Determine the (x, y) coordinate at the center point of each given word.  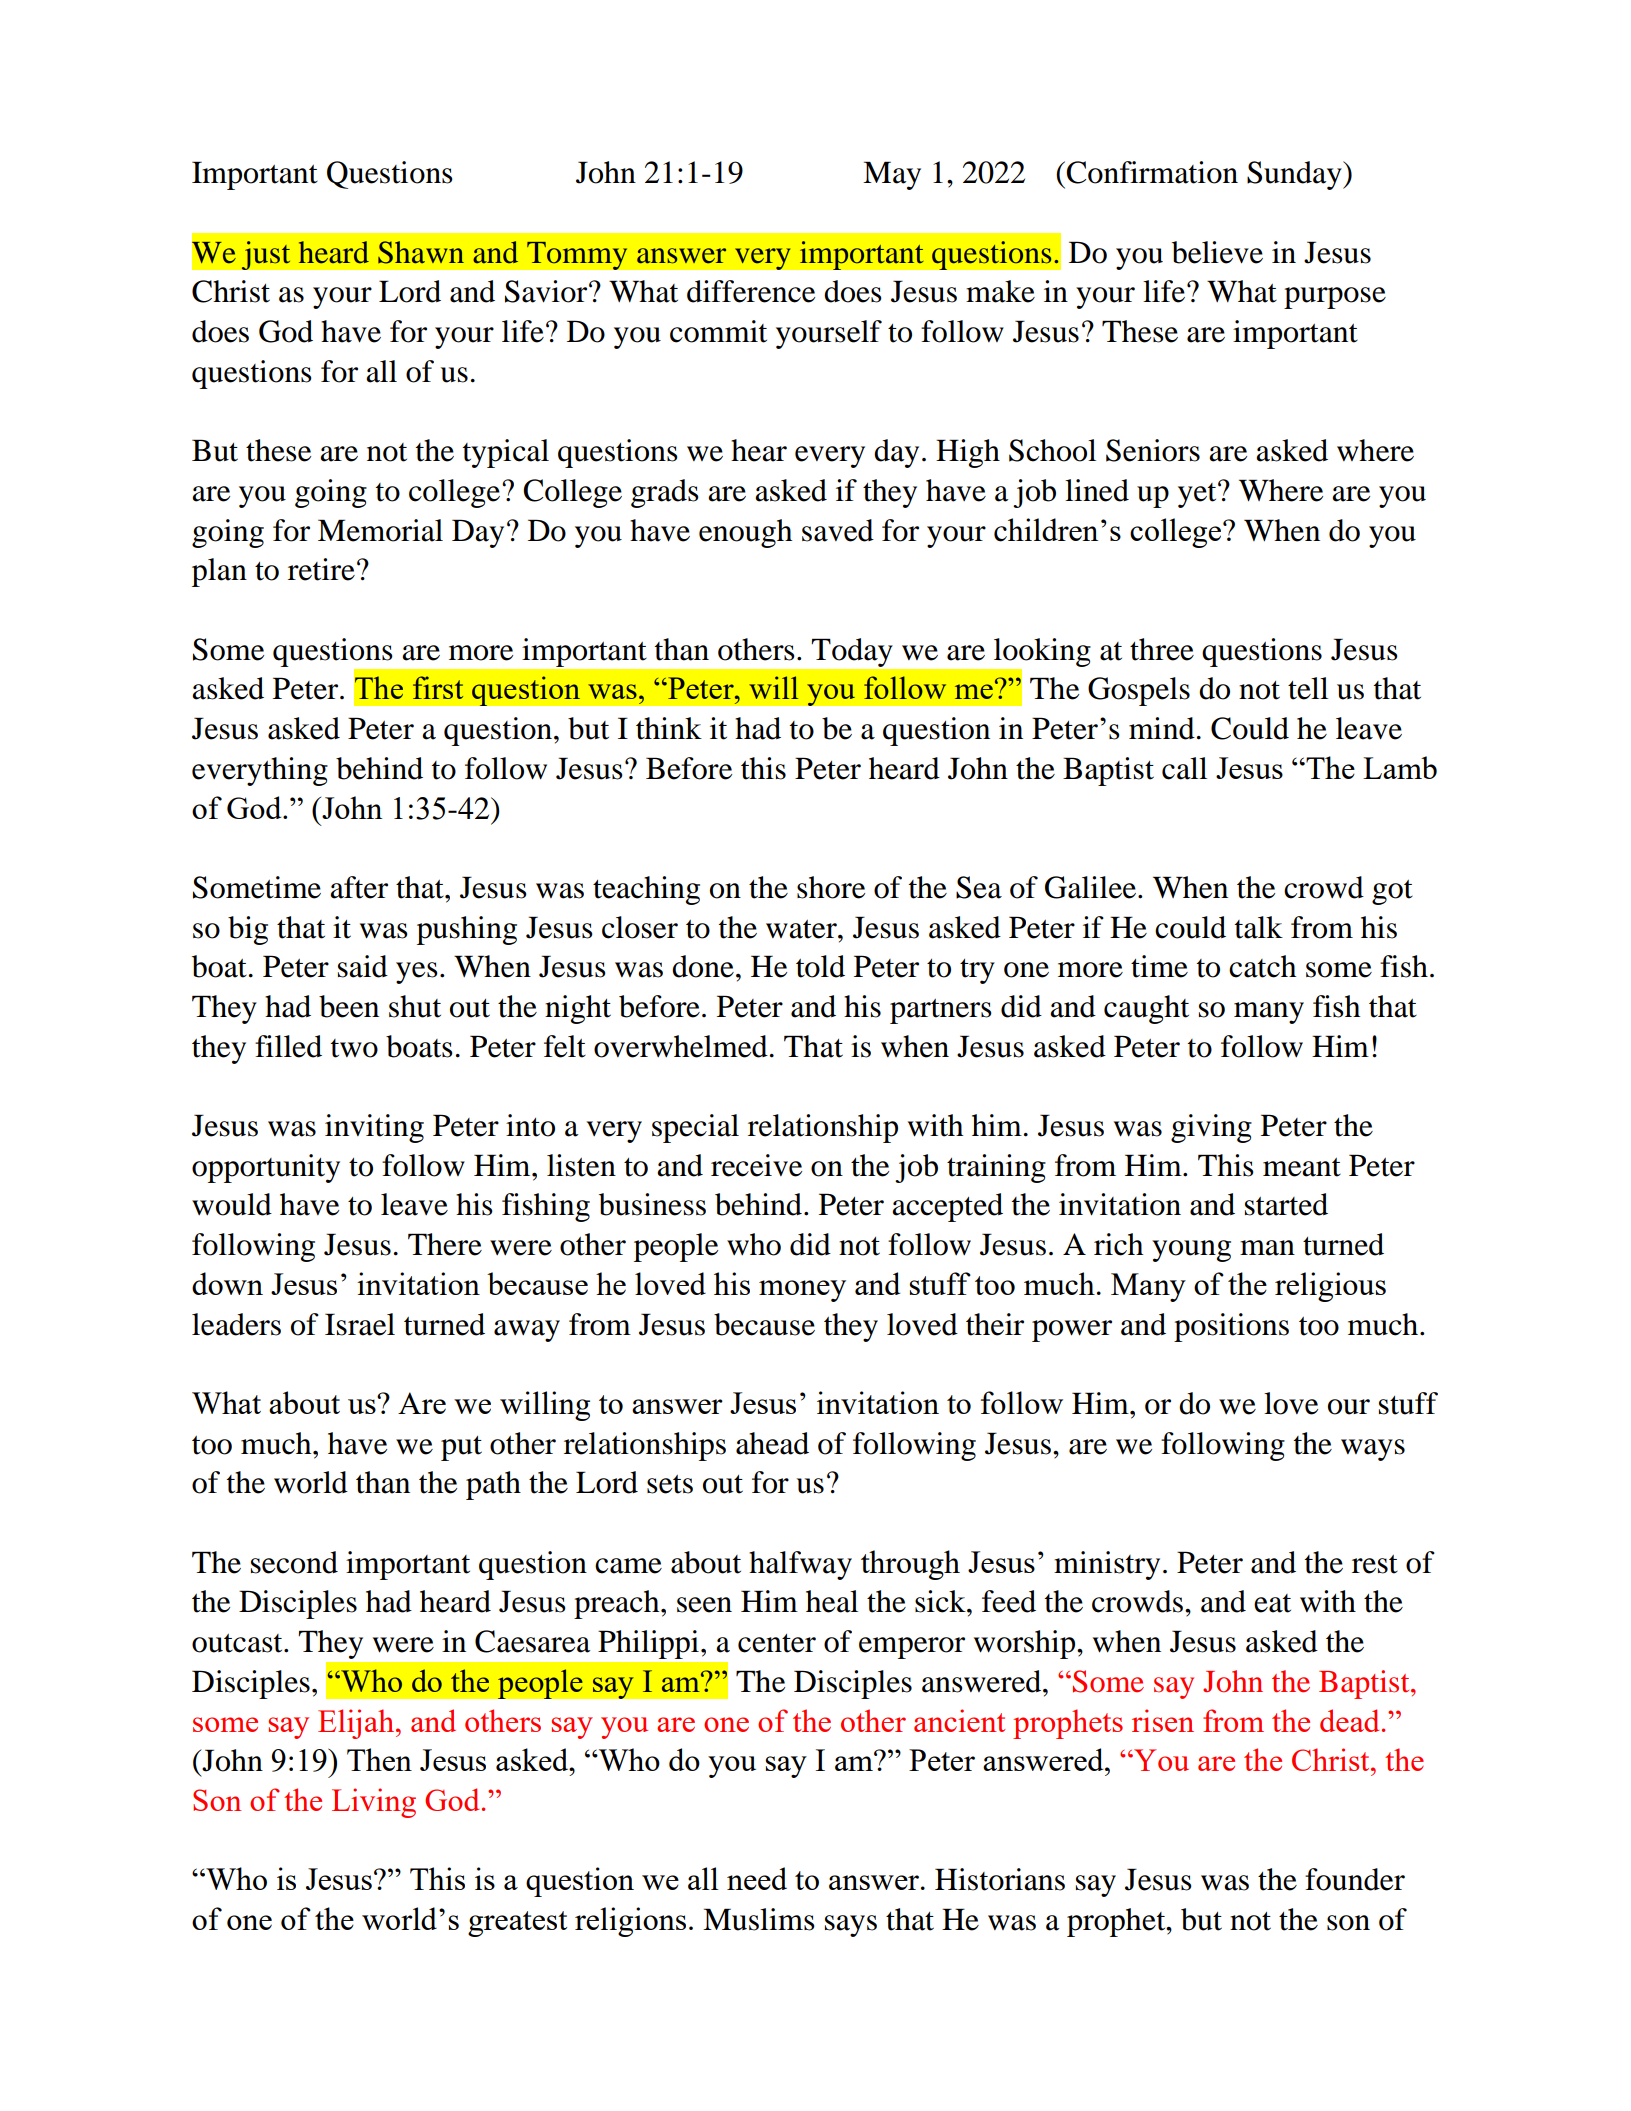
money (802, 1291)
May (892, 175)
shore (831, 887)
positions (1231, 1327)
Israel (360, 1324)
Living (374, 1803)
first (438, 687)
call (1184, 768)
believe (1217, 252)
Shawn (421, 252)
